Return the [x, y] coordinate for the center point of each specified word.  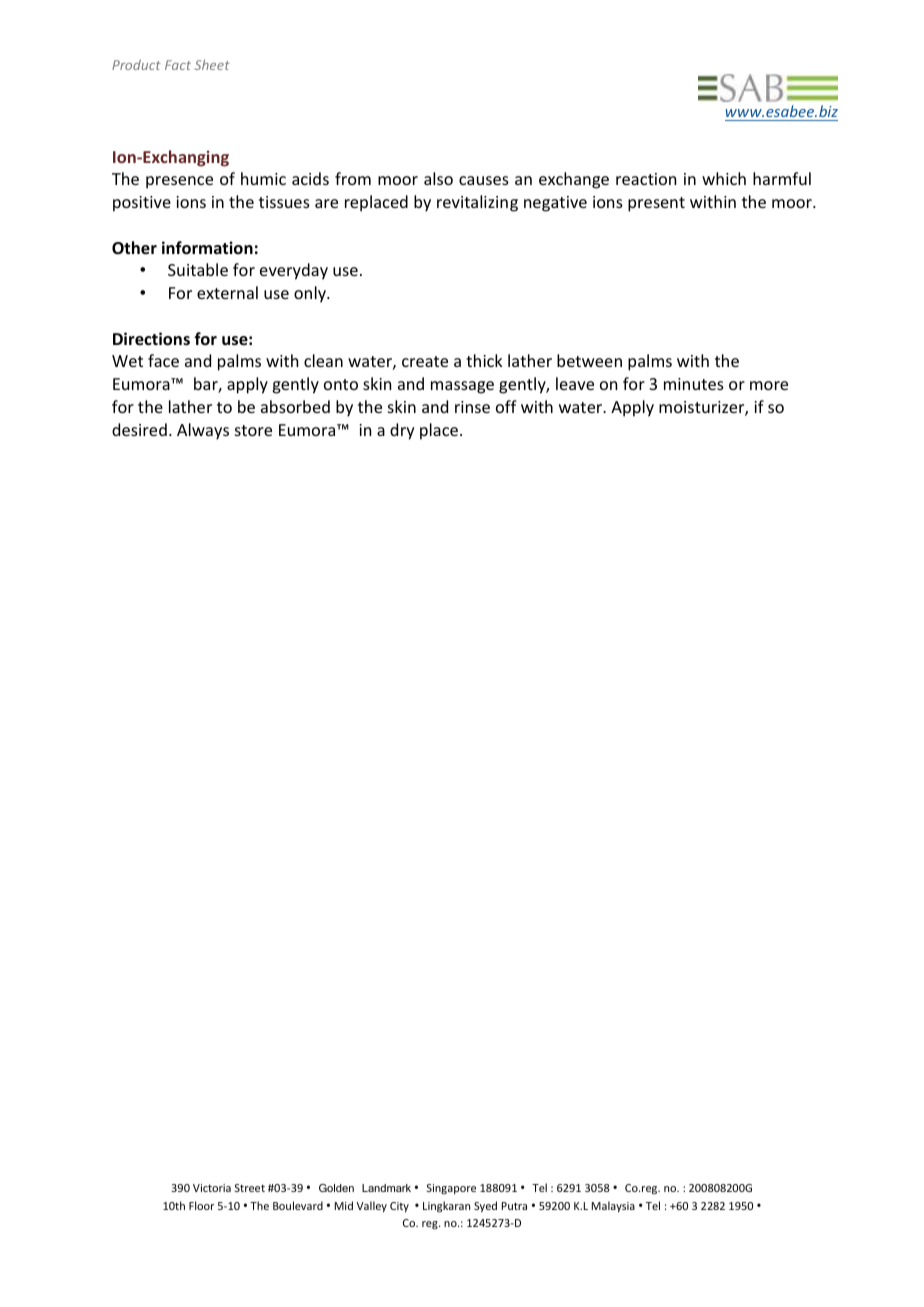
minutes [694, 384]
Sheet [212, 64]
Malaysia [613, 1206]
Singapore [451, 1189]
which [724, 178]
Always [203, 431]
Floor [201, 1205]
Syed [485, 1206]
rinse [472, 407]
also [438, 178]
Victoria [212, 1188]
